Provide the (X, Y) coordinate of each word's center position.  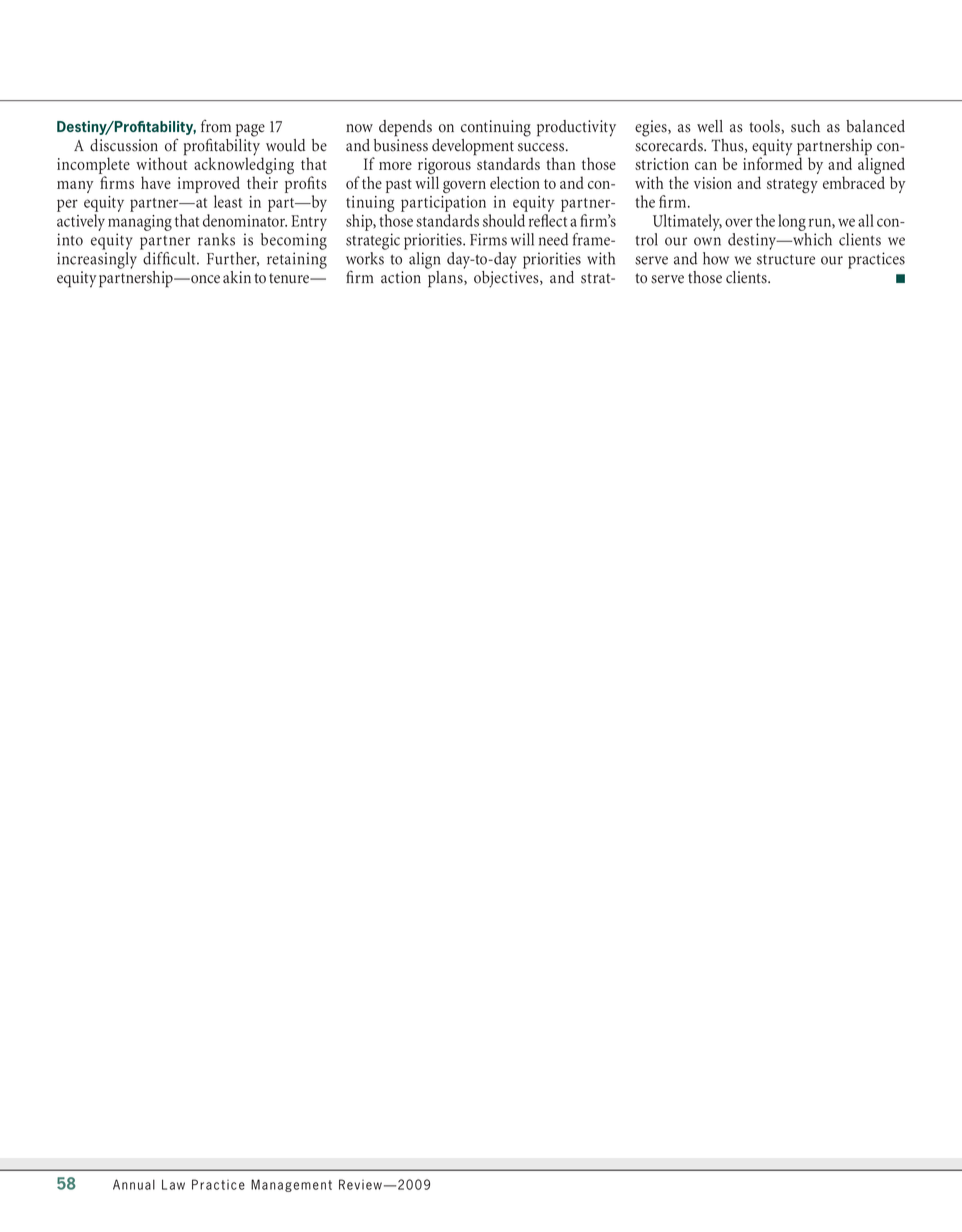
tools (765, 126)
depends (405, 128)
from (216, 126)
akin (237, 277)
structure (786, 260)
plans (445, 278)
